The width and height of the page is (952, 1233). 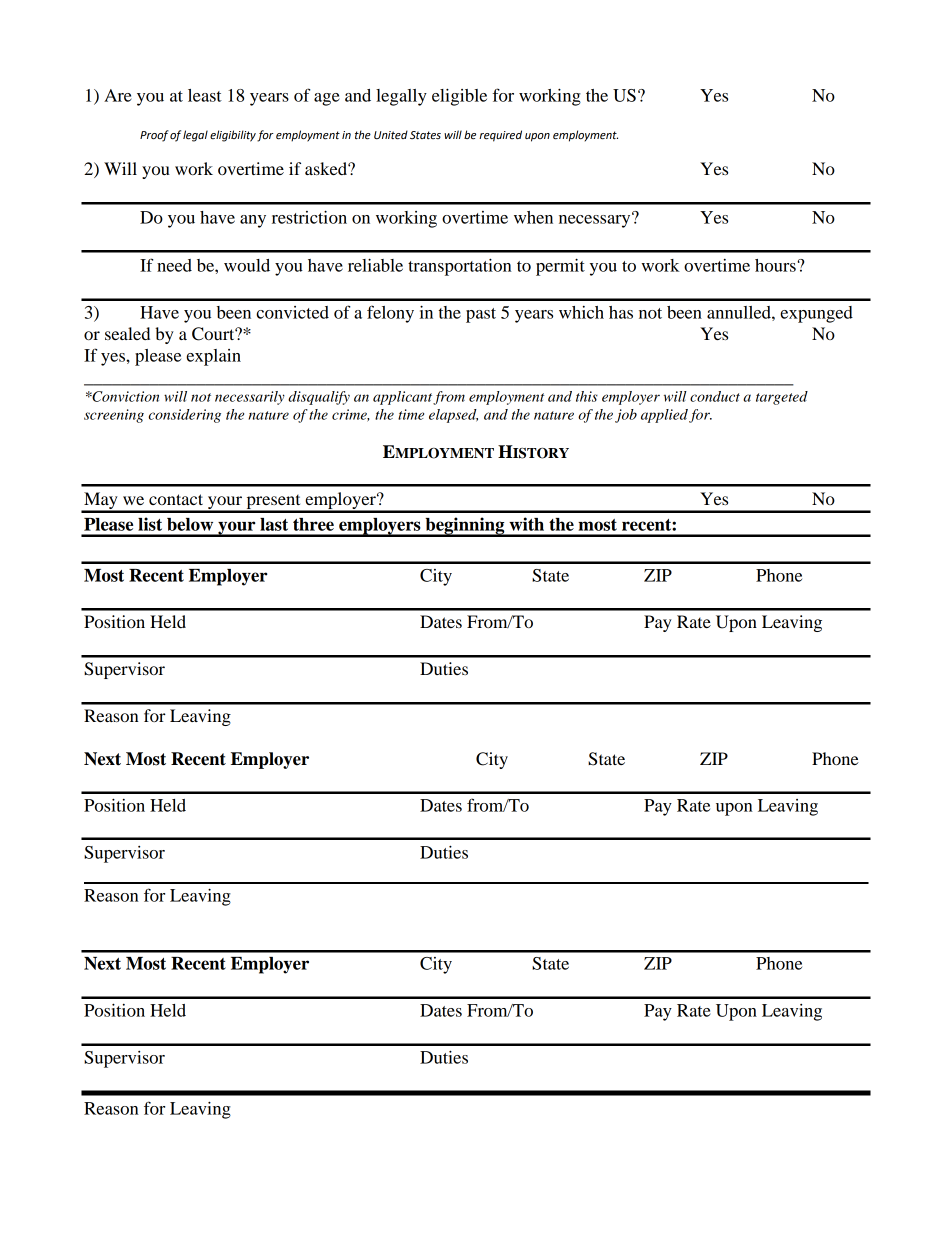 I want to click on hours, so click(x=776, y=265).
